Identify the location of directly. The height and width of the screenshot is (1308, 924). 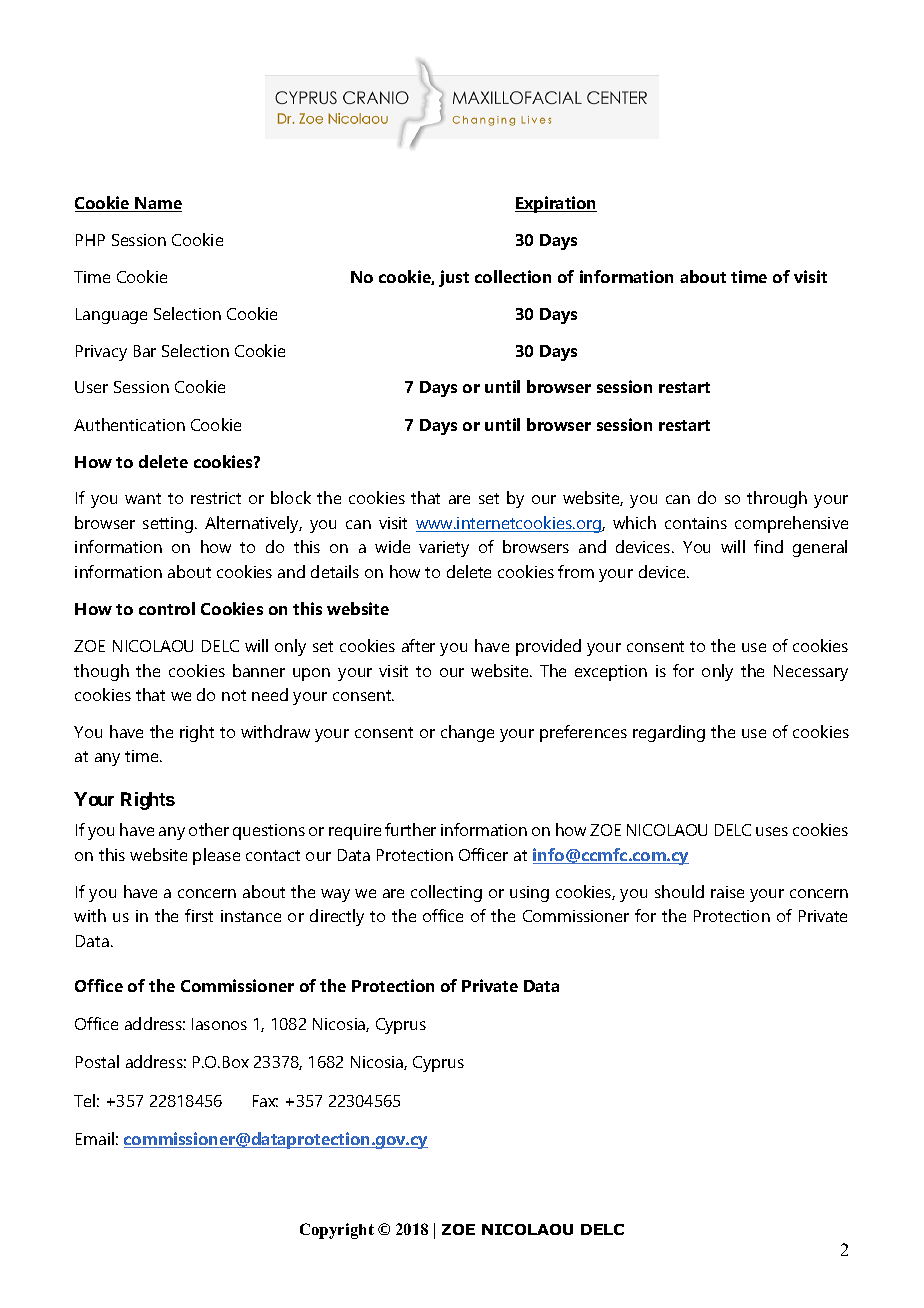
(337, 917).
